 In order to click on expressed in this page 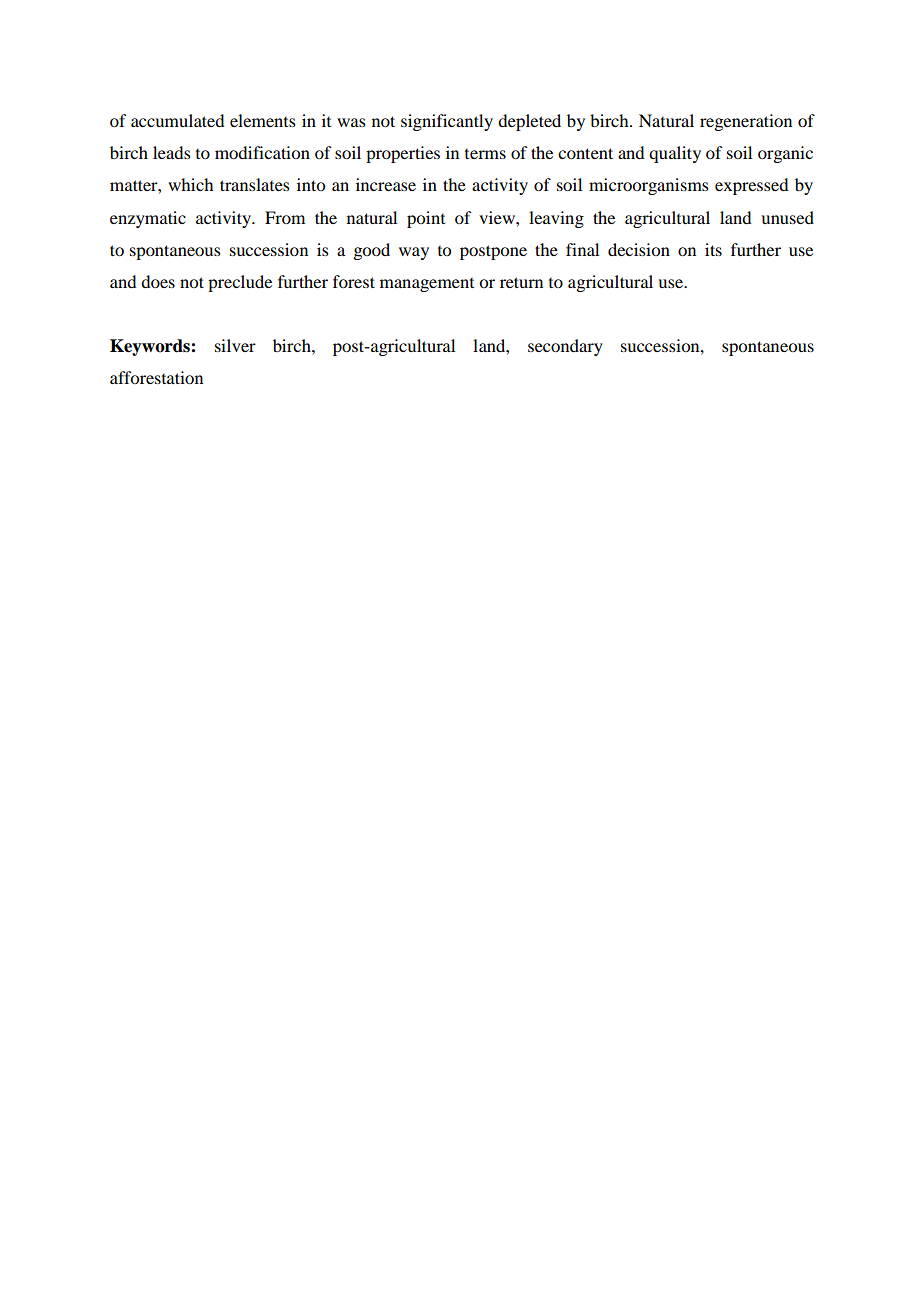, I will do `click(751, 186)`.
